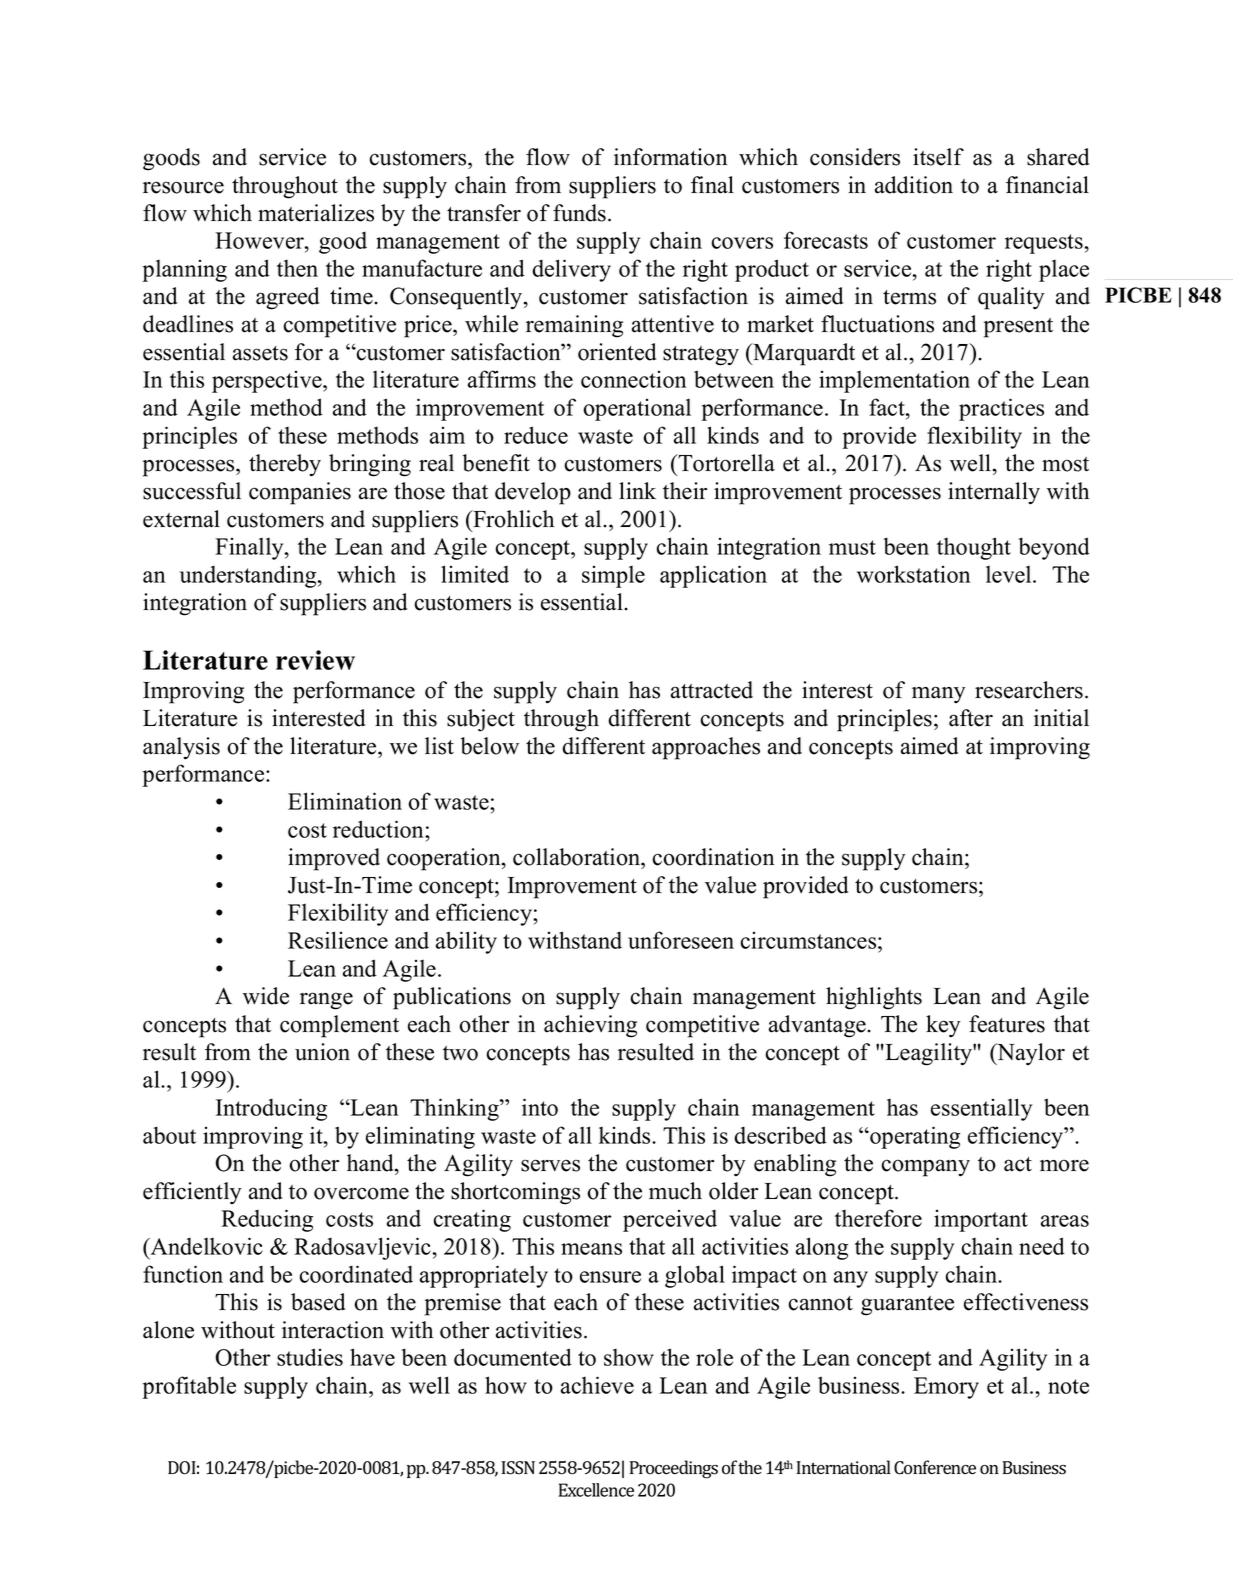 This page has width=1233, height=1596. I want to click on Conference, so click(935, 1467).
